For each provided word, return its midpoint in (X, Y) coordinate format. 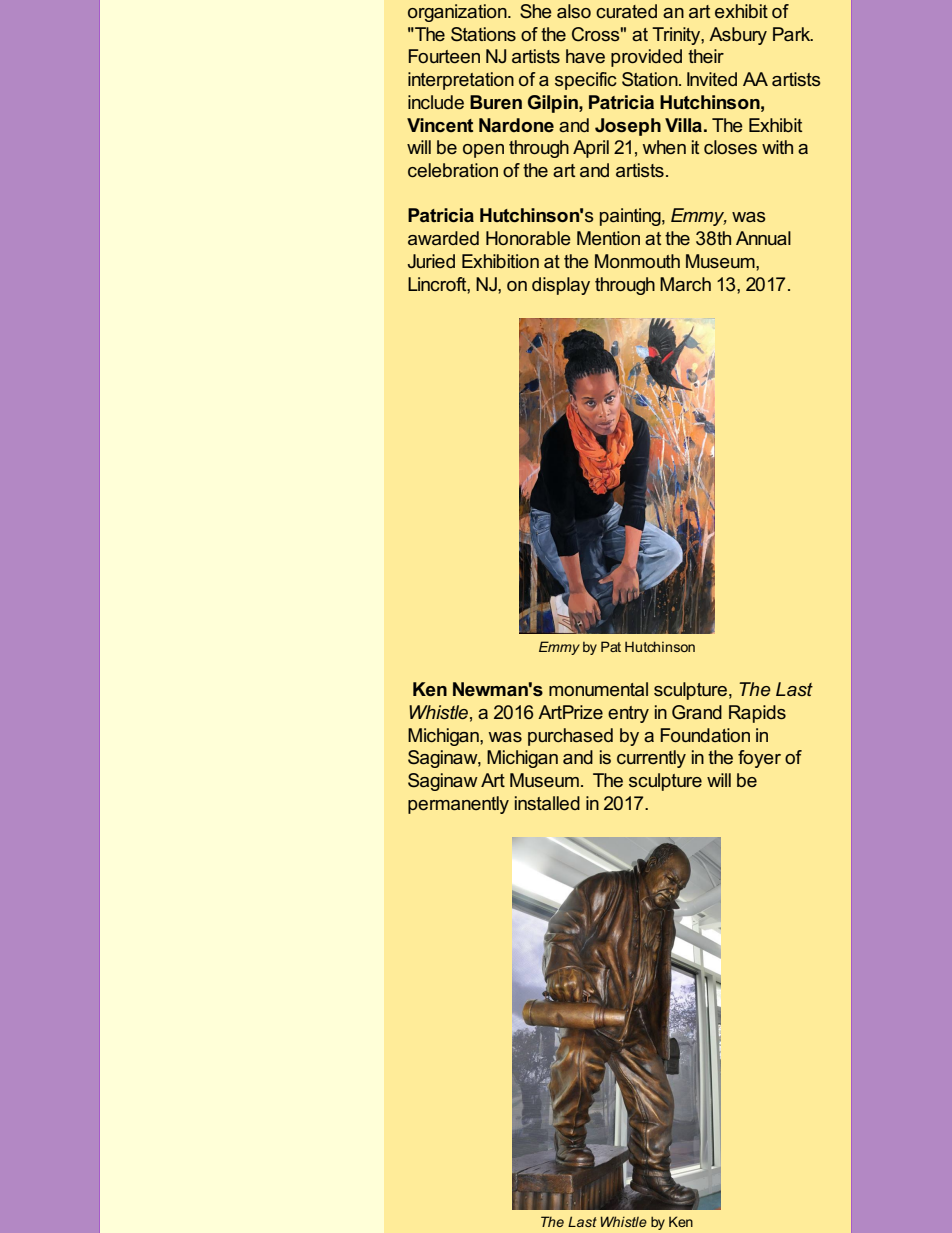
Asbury (738, 36)
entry (628, 714)
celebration (453, 170)
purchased (570, 737)
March (685, 284)
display (561, 286)
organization (458, 13)
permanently (458, 805)
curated (626, 11)
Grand (697, 712)
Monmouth (637, 261)
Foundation (705, 735)
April (591, 149)
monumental (598, 689)
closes (730, 147)
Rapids (757, 714)
